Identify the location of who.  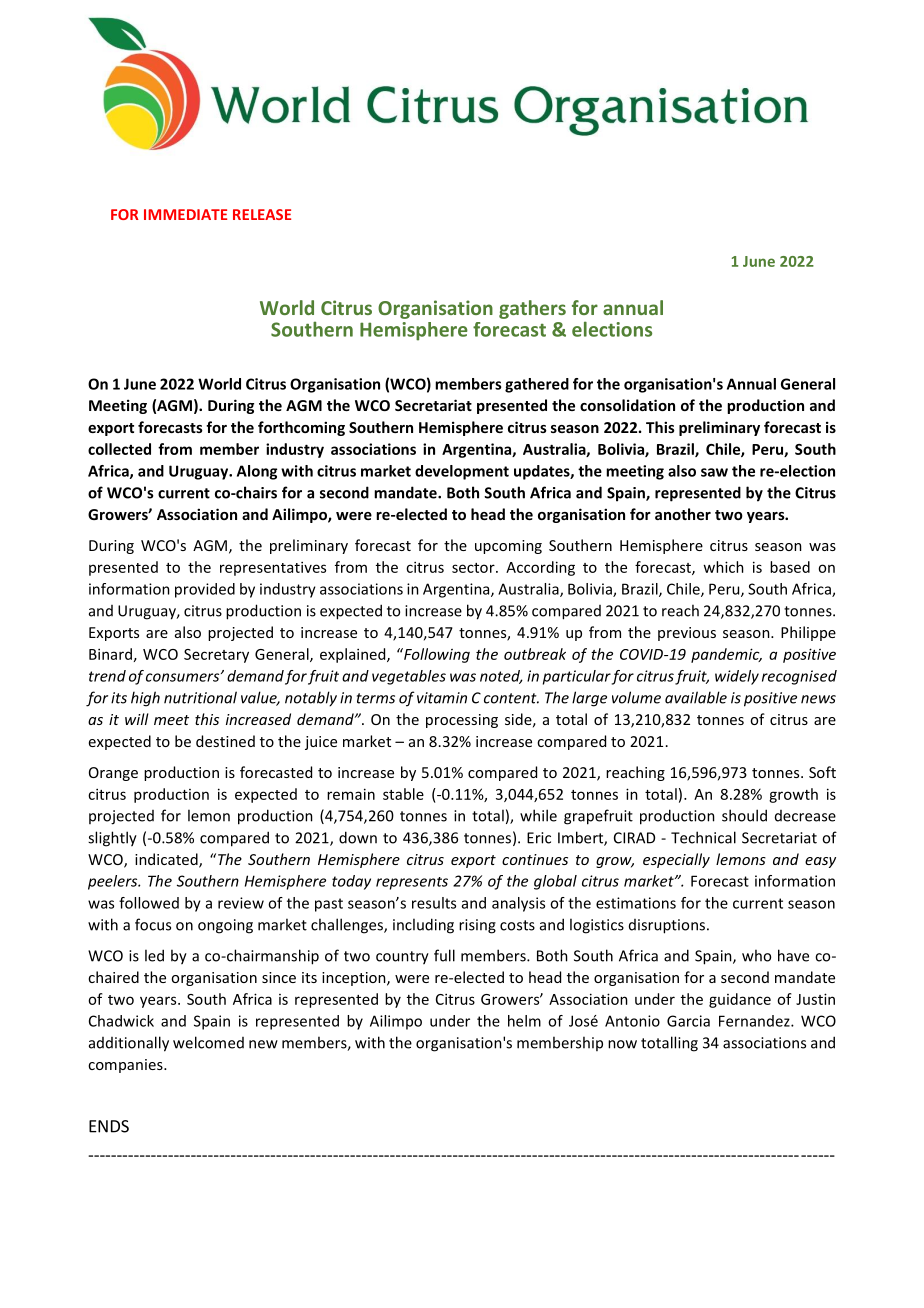
(756, 955).
